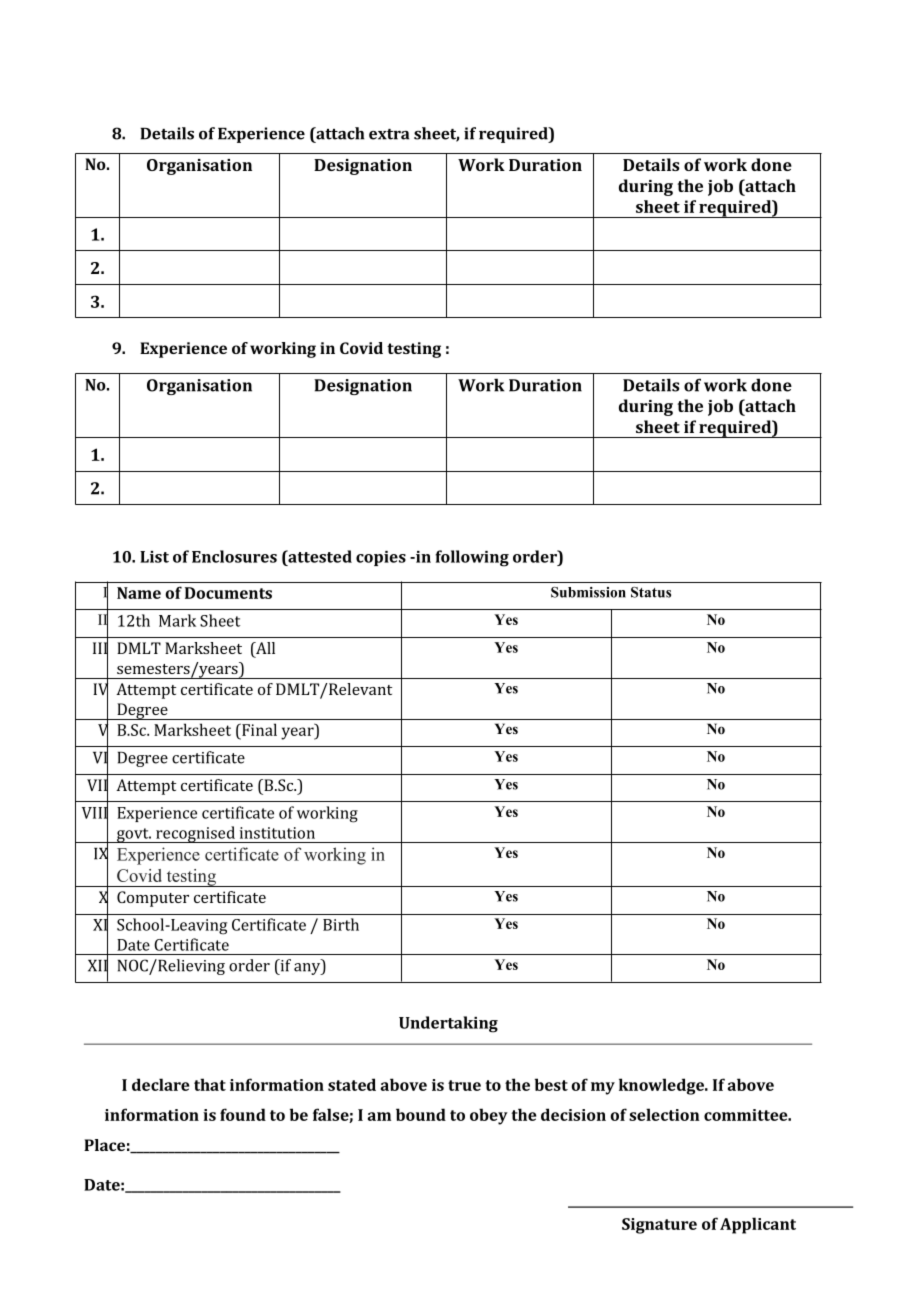  Describe the element at coordinates (341, 924) in the screenshot. I see `Birth` at that location.
